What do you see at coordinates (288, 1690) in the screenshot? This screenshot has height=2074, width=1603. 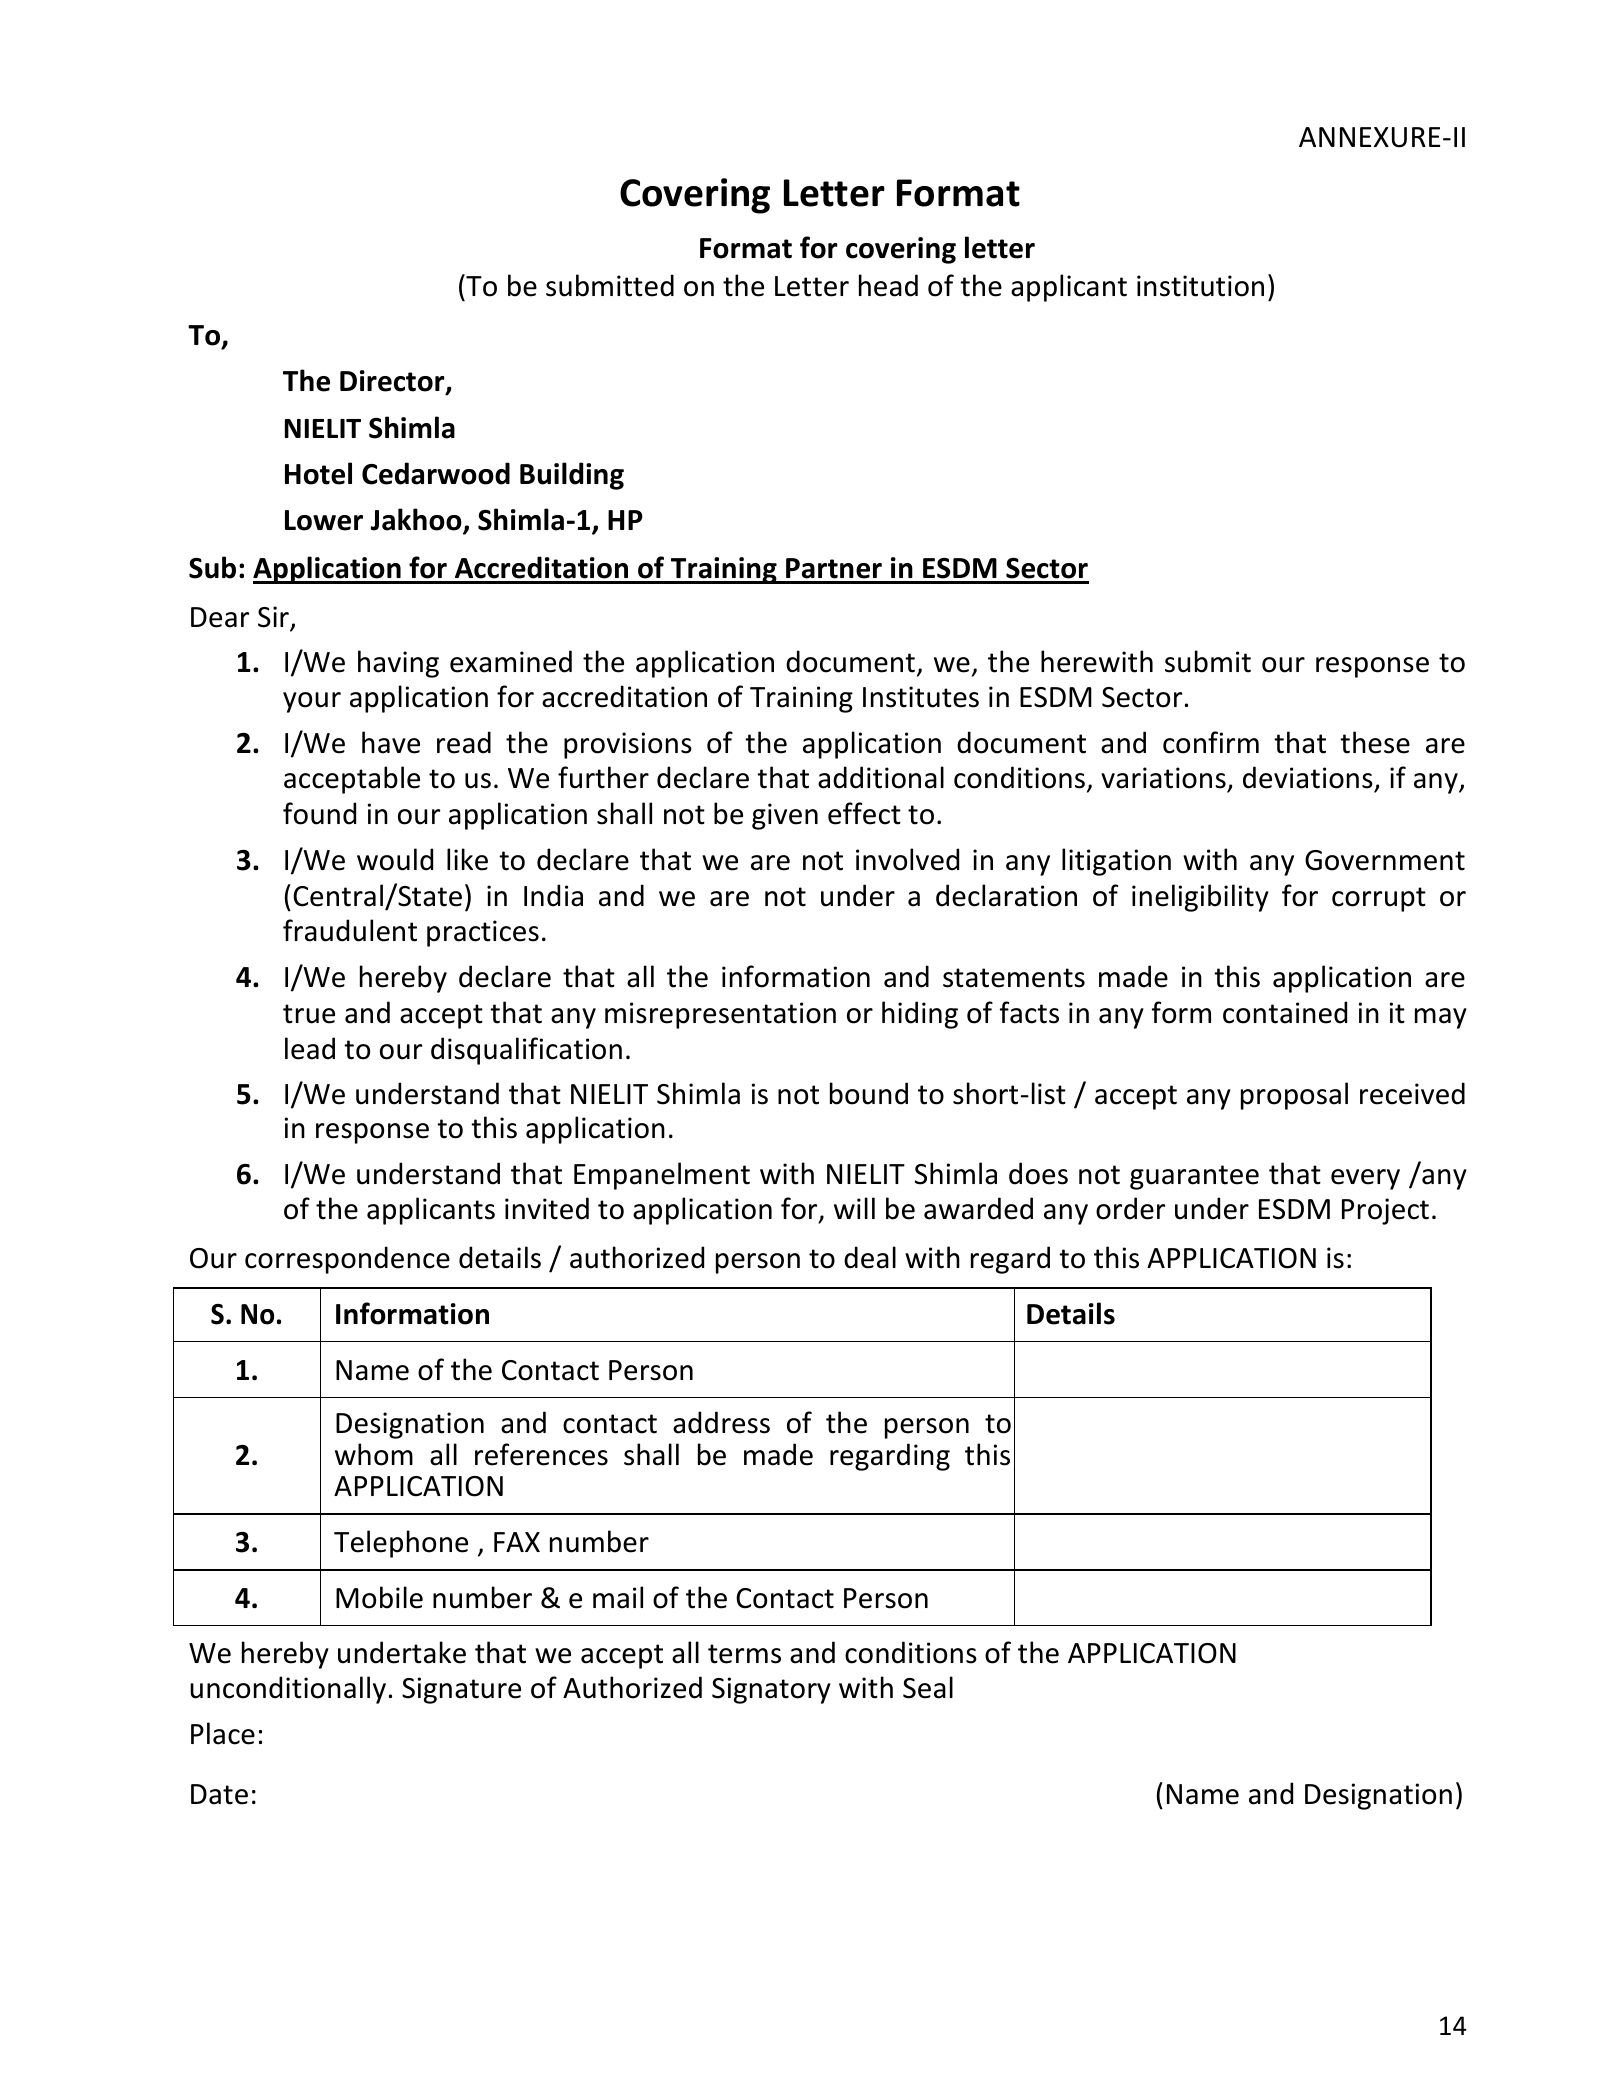 I see `unconditionally` at bounding box center [288, 1690].
